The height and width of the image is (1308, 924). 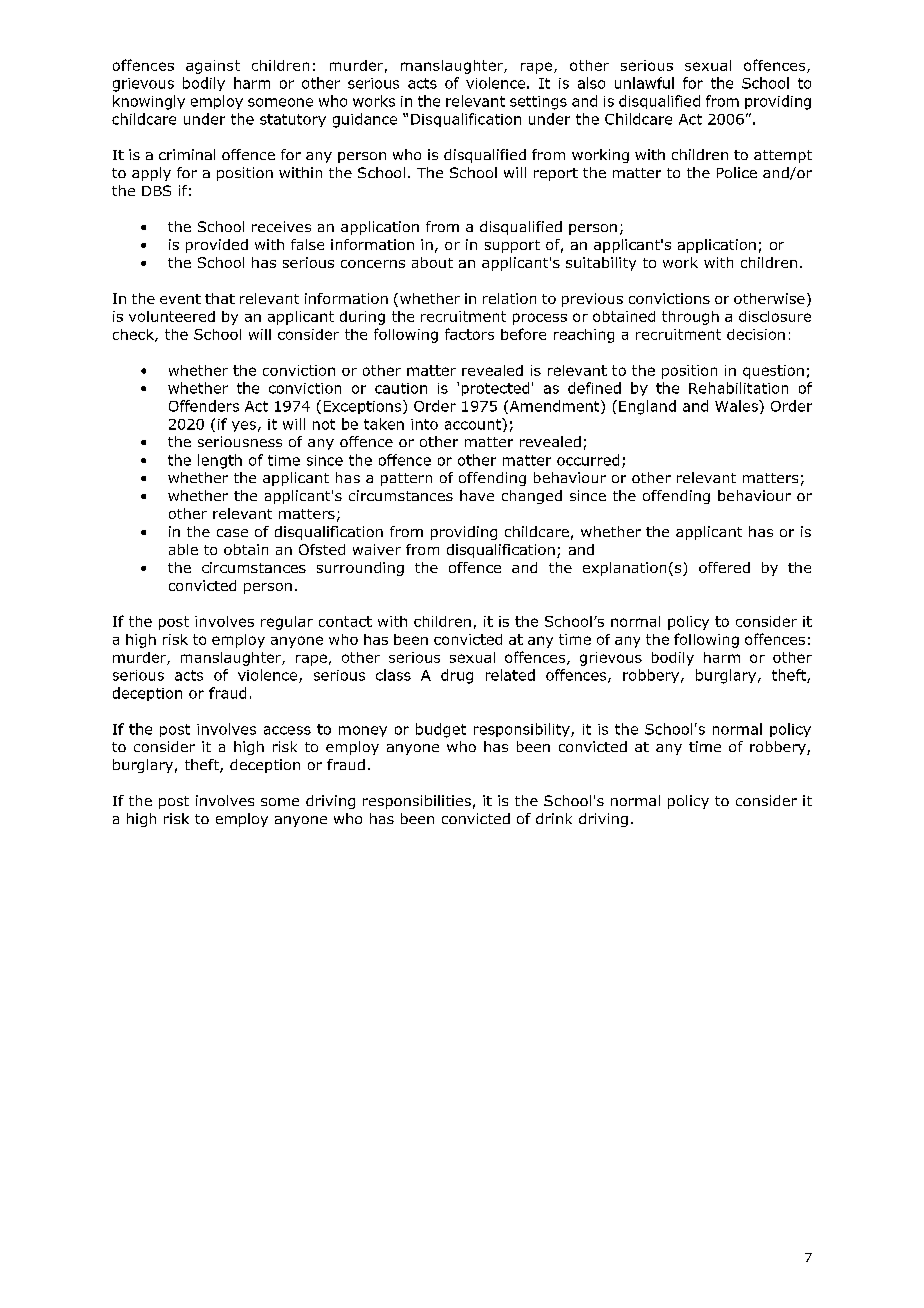 What do you see at coordinates (690, 318) in the image?
I see `through` at bounding box center [690, 318].
